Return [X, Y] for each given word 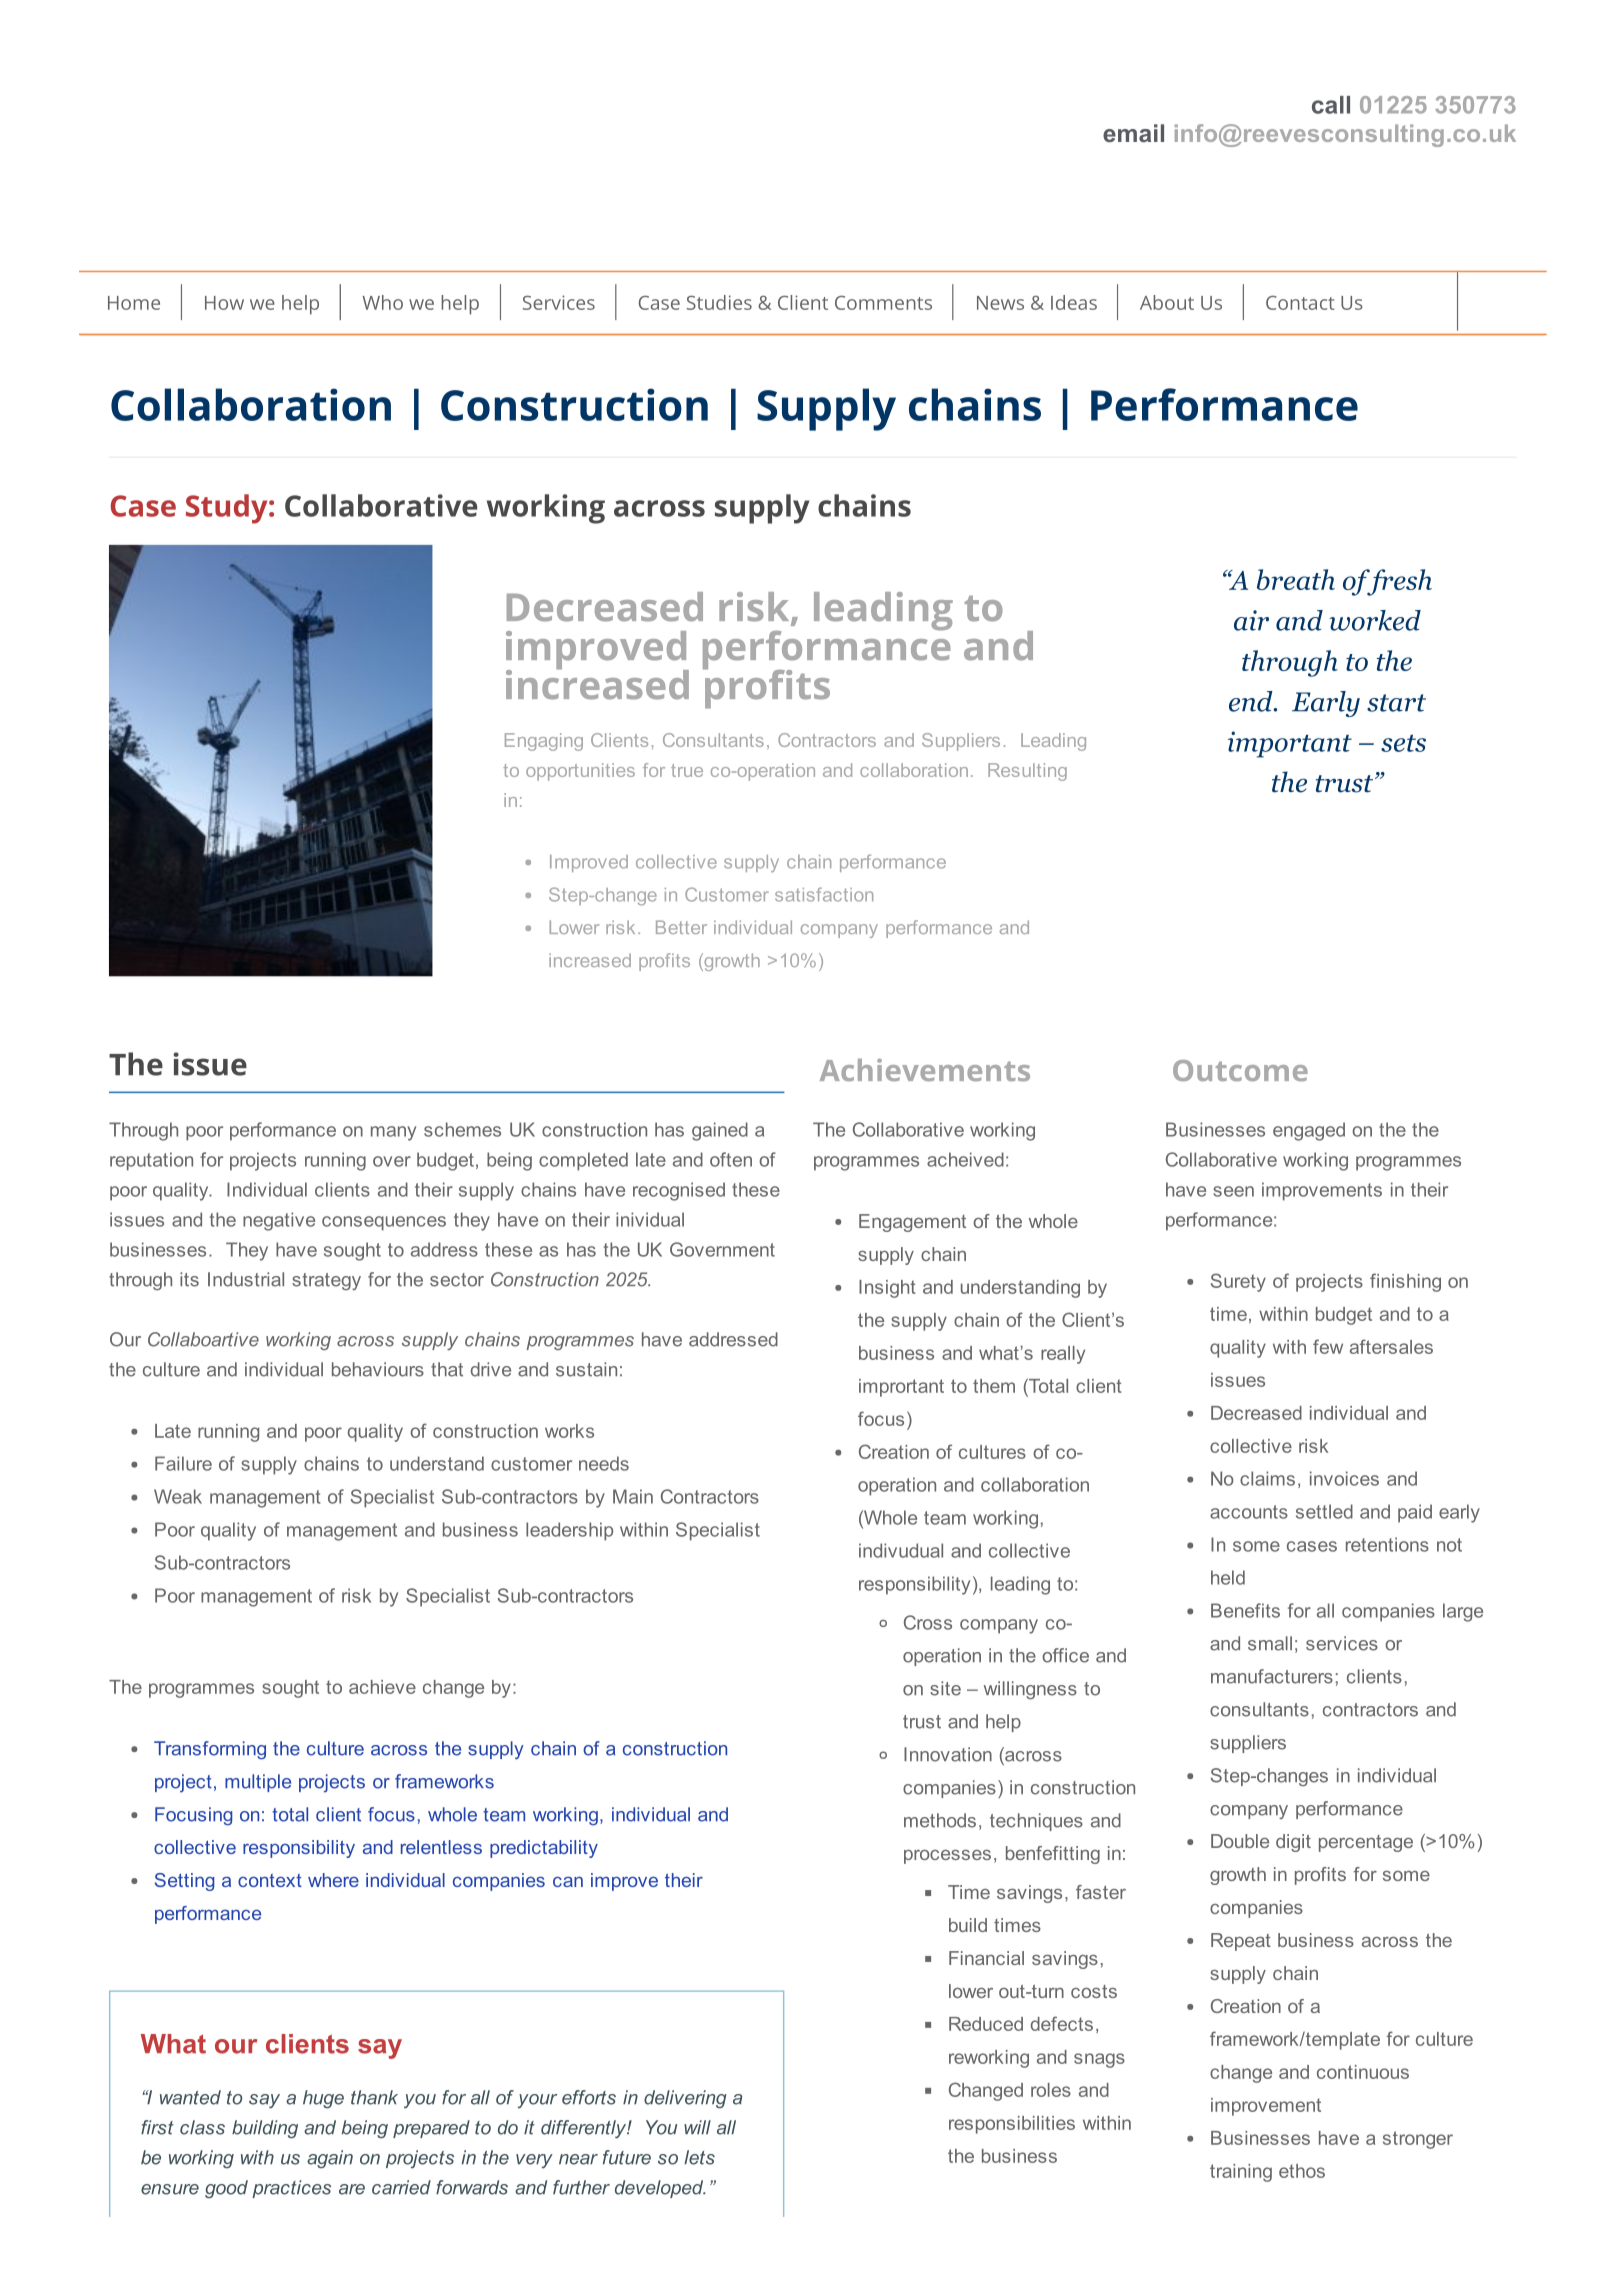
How [224, 303]
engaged [1309, 1131]
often [731, 1159]
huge [323, 2099]
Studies [719, 302]
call [1331, 105]
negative [279, 1221]
